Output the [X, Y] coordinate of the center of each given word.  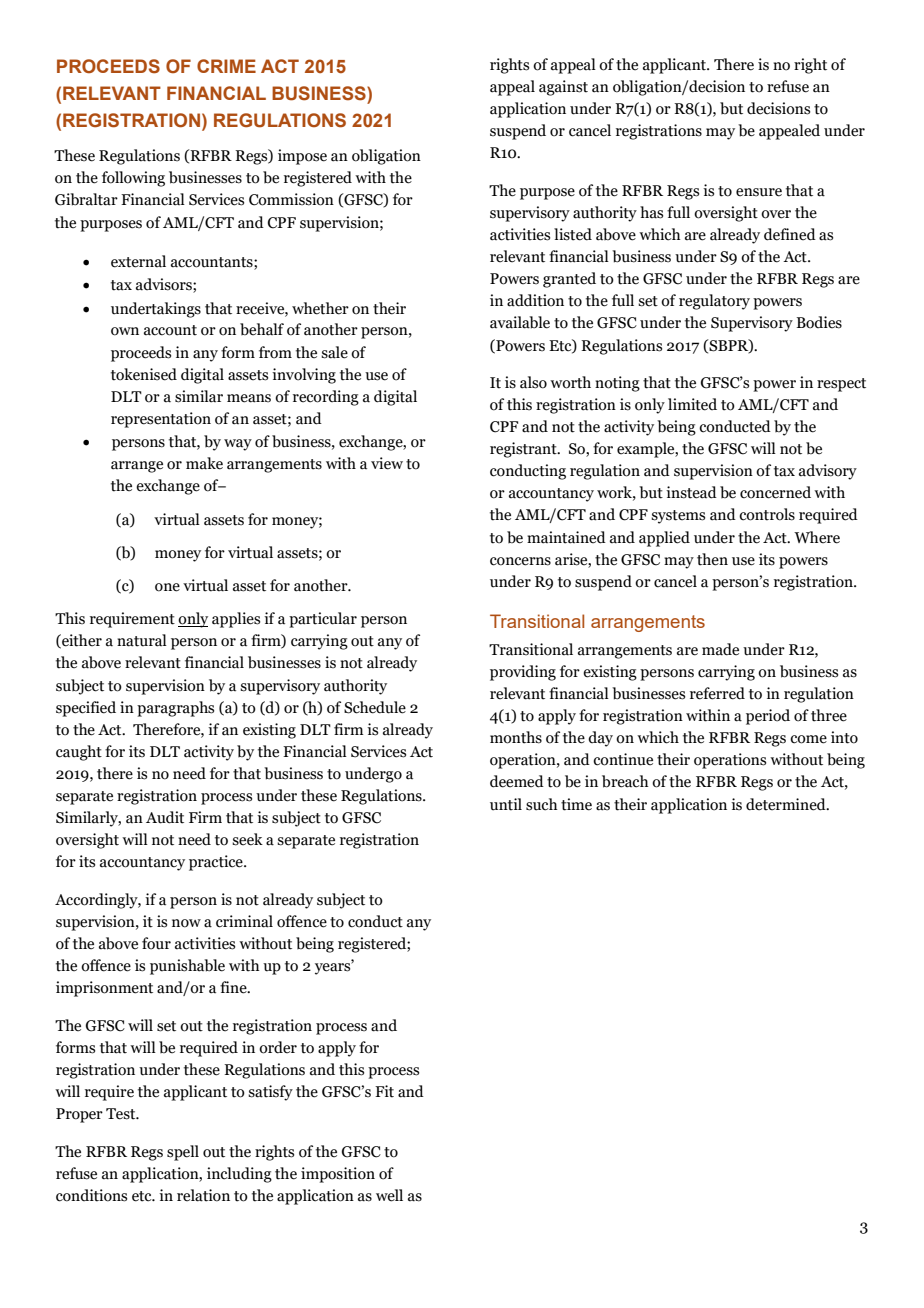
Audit [165, 817]
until [506, 804]
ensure [759, 192]
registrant [524, 450]
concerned [775, 492]
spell [183, 1153]
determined [787, 804]
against [563, 88]
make [204, 463]
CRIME [226, 66]
